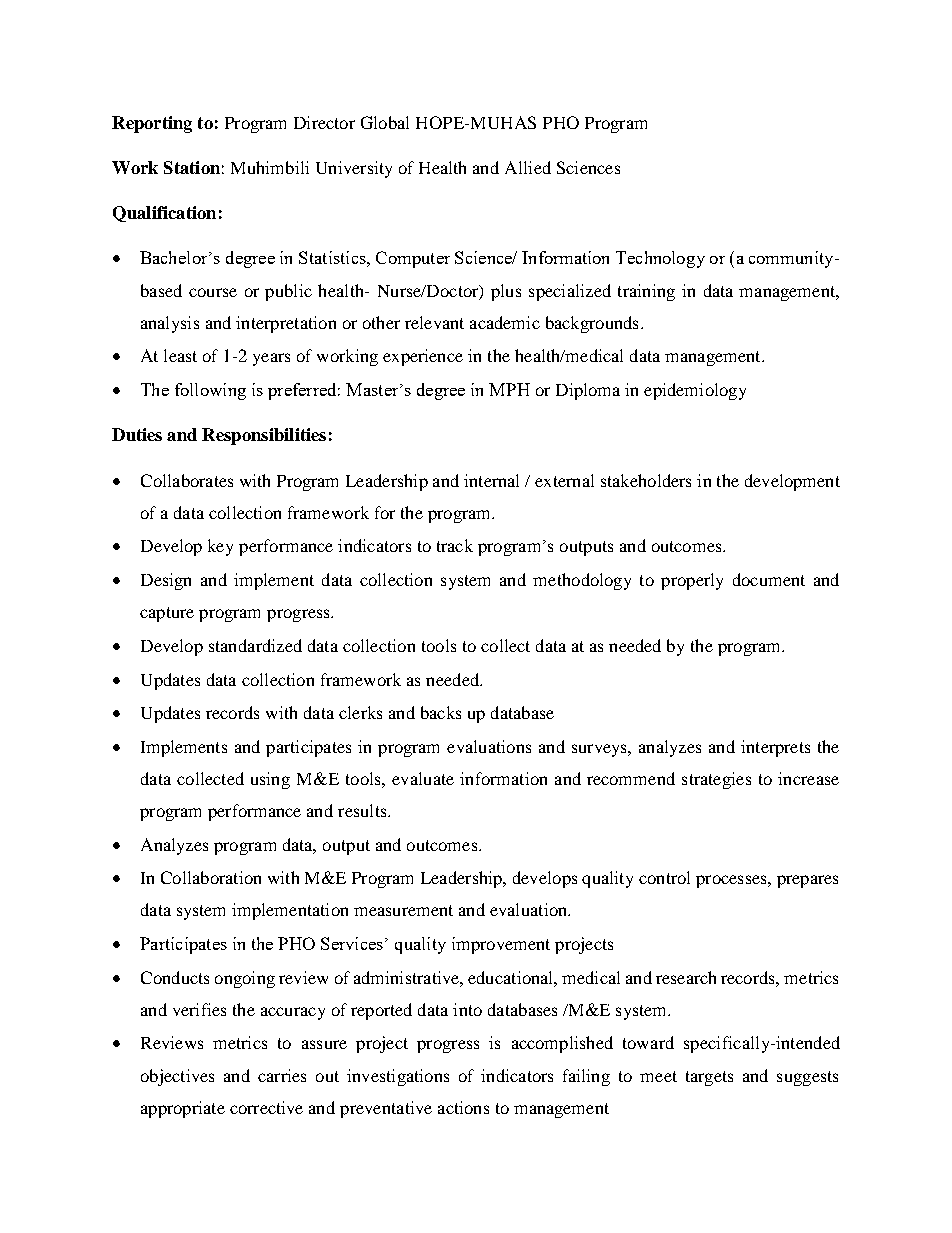  I want to click on Station, so click(192, 167).
